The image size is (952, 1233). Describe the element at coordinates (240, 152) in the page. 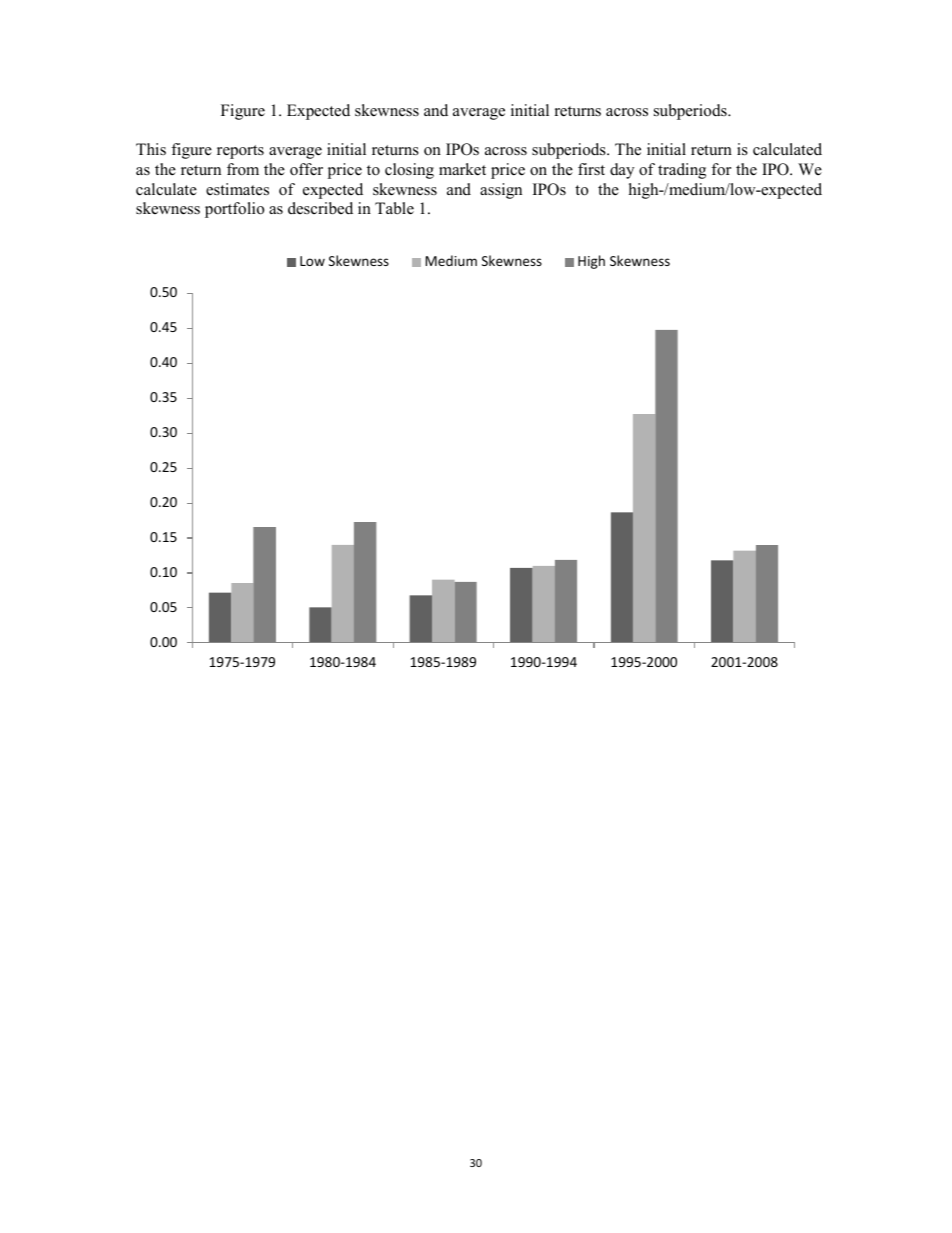

I see `reports` at that location.
